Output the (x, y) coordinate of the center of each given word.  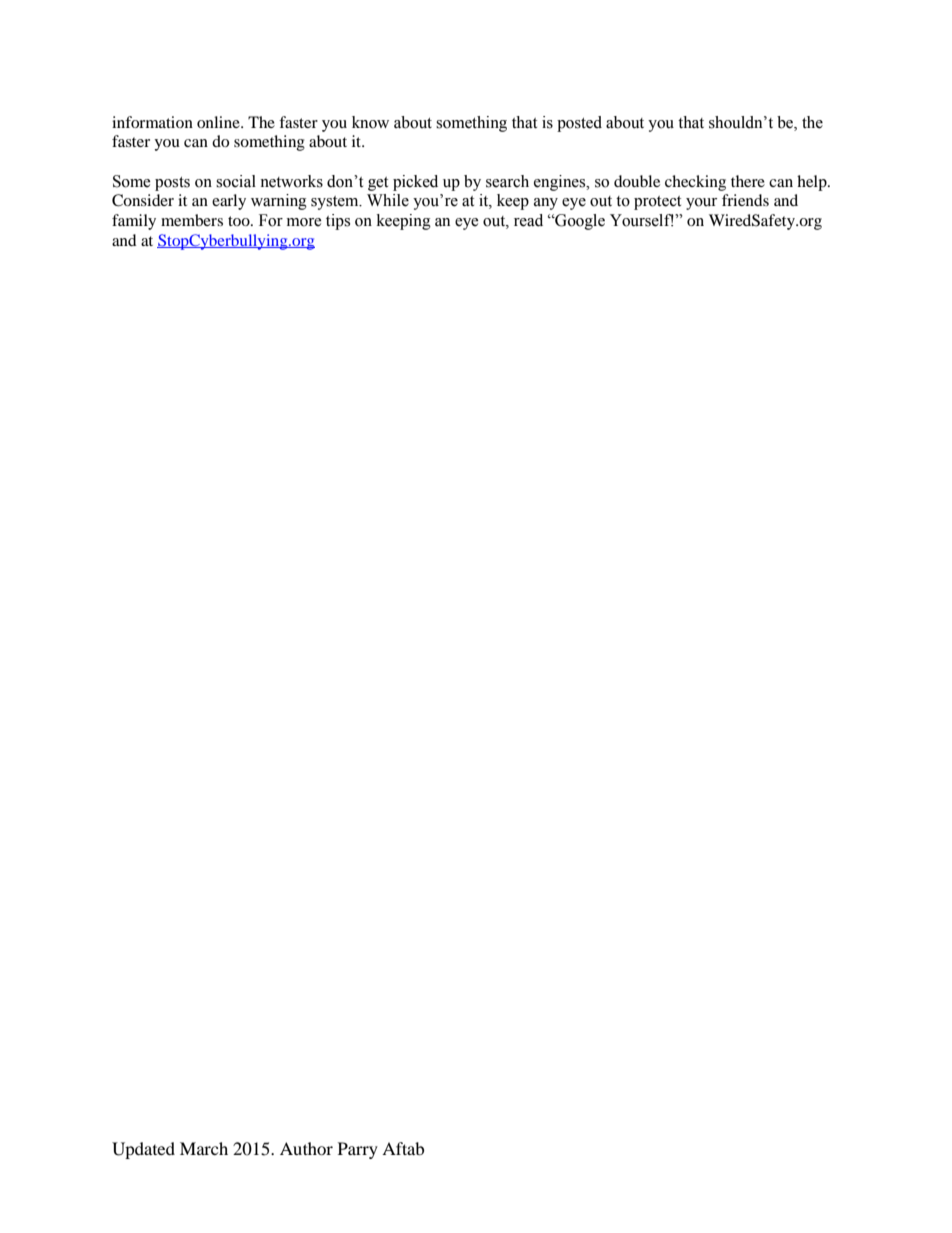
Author (306, 1148)
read (528, 220)
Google (579, 222)
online (219, 122)
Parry (358, 1150)
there (748, 181)
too (240, 221)
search (507, 181)
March (204, 1148)
